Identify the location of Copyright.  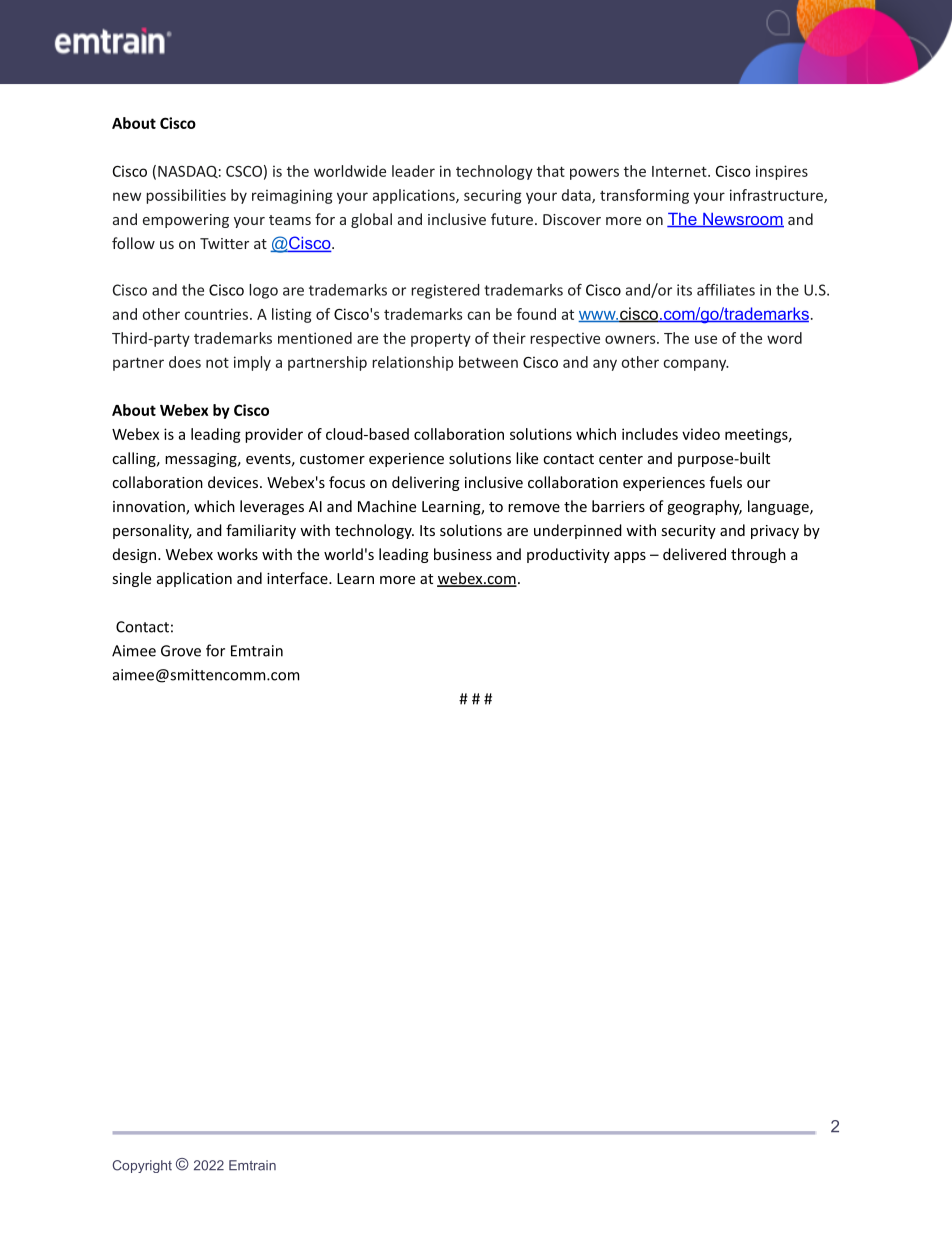
(142, 1166).
